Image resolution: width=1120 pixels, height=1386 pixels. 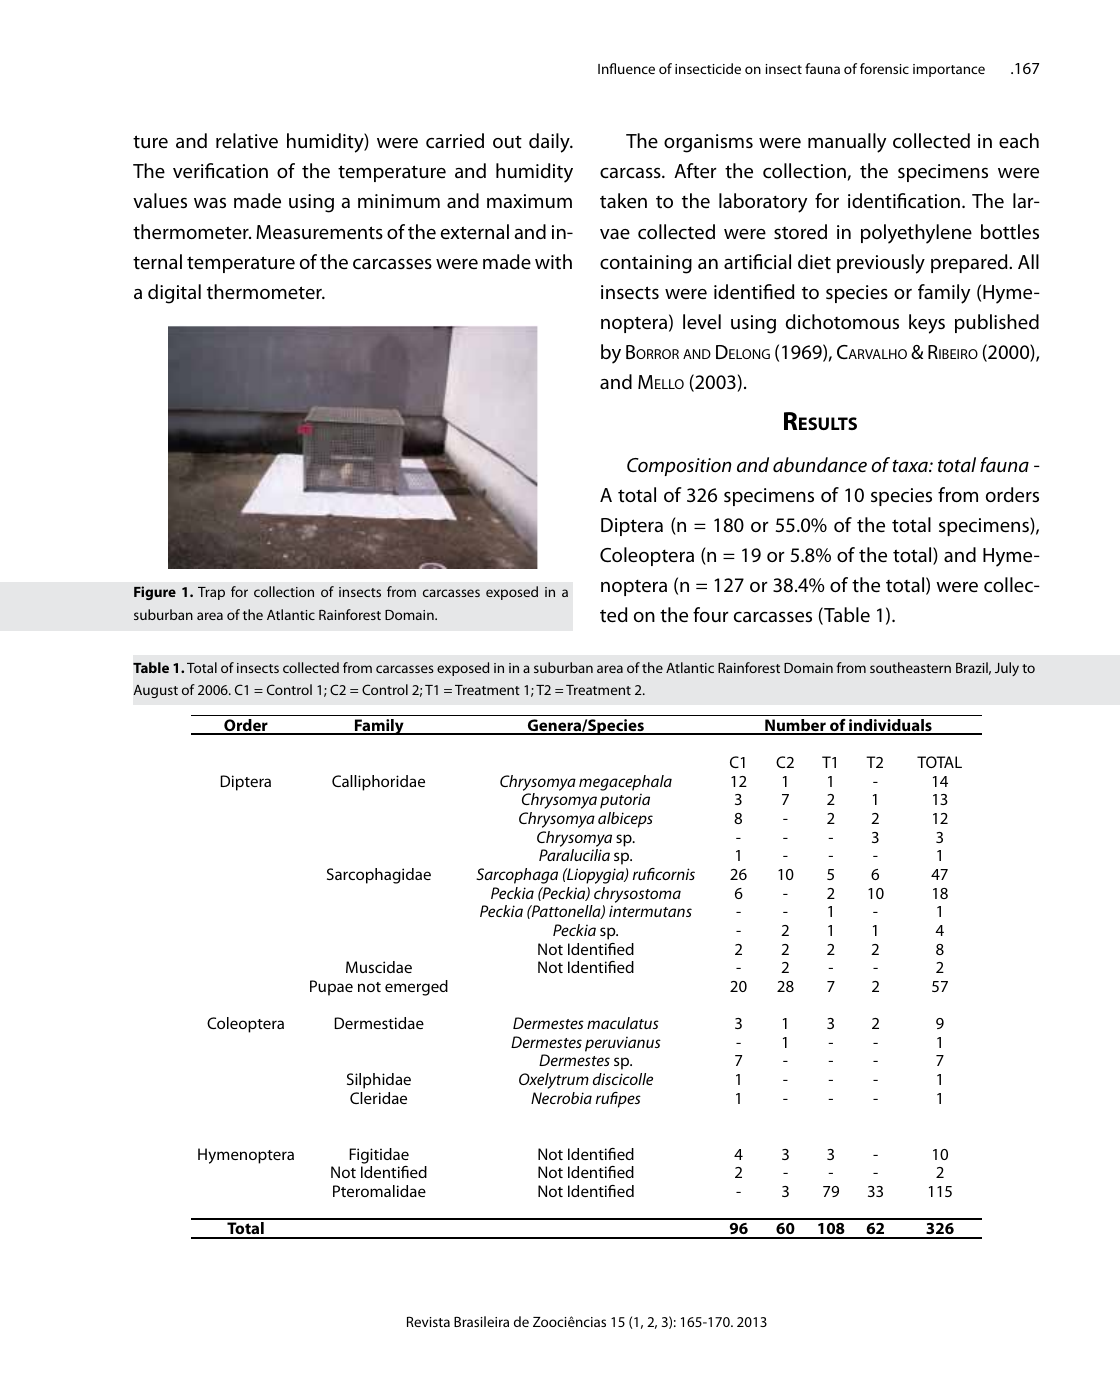 I want to click on southeastern, so click(x=910, y=667).
